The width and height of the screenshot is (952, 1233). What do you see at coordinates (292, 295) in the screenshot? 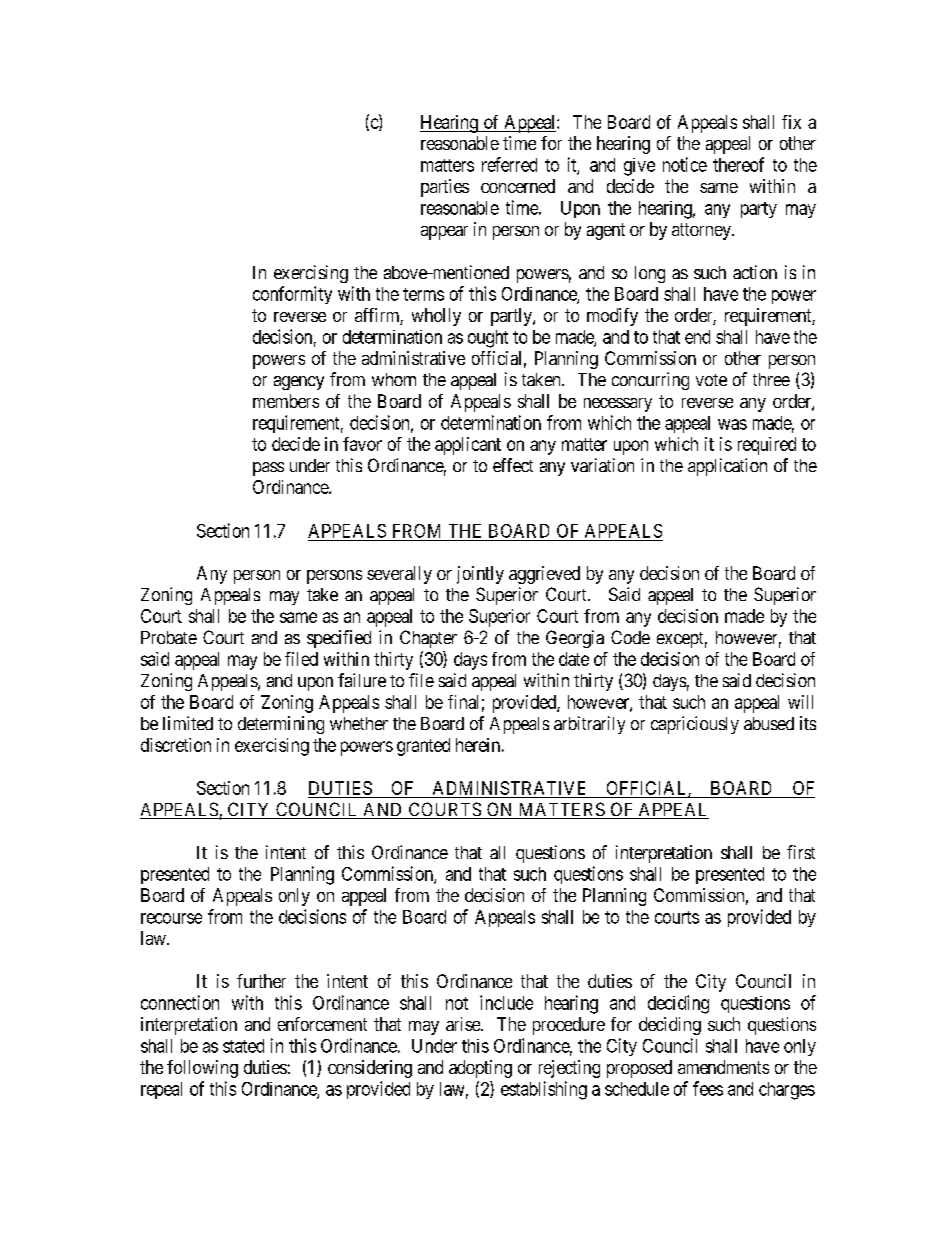
I see `conformity` at bounding box center [292, 295].
